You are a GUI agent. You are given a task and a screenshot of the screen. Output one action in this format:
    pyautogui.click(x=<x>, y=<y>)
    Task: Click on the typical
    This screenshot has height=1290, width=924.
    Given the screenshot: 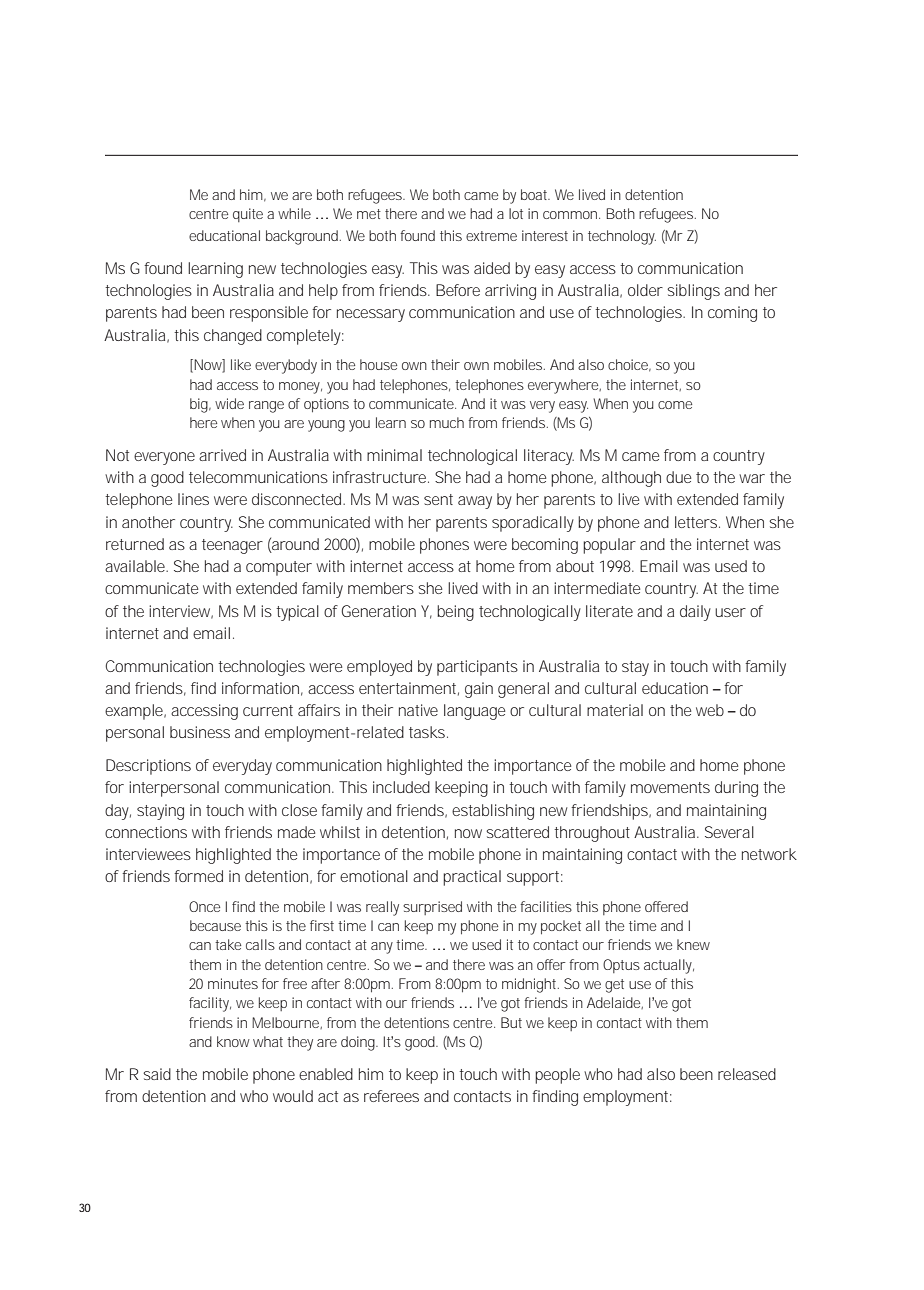 What is the action you would take?
    pyautogui.click(x=297, y=613)
